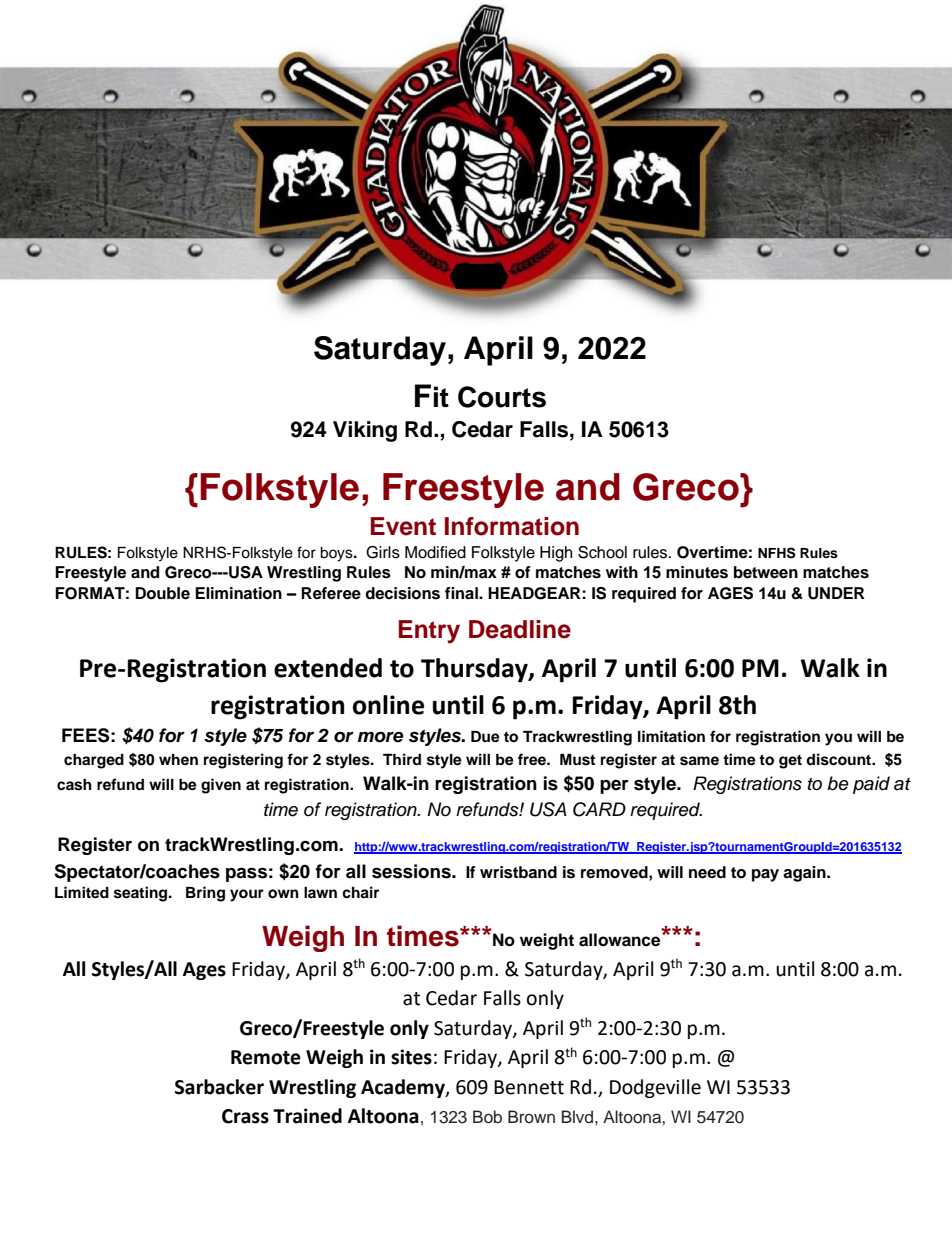  I want to click on pay, so click(765, 875).
